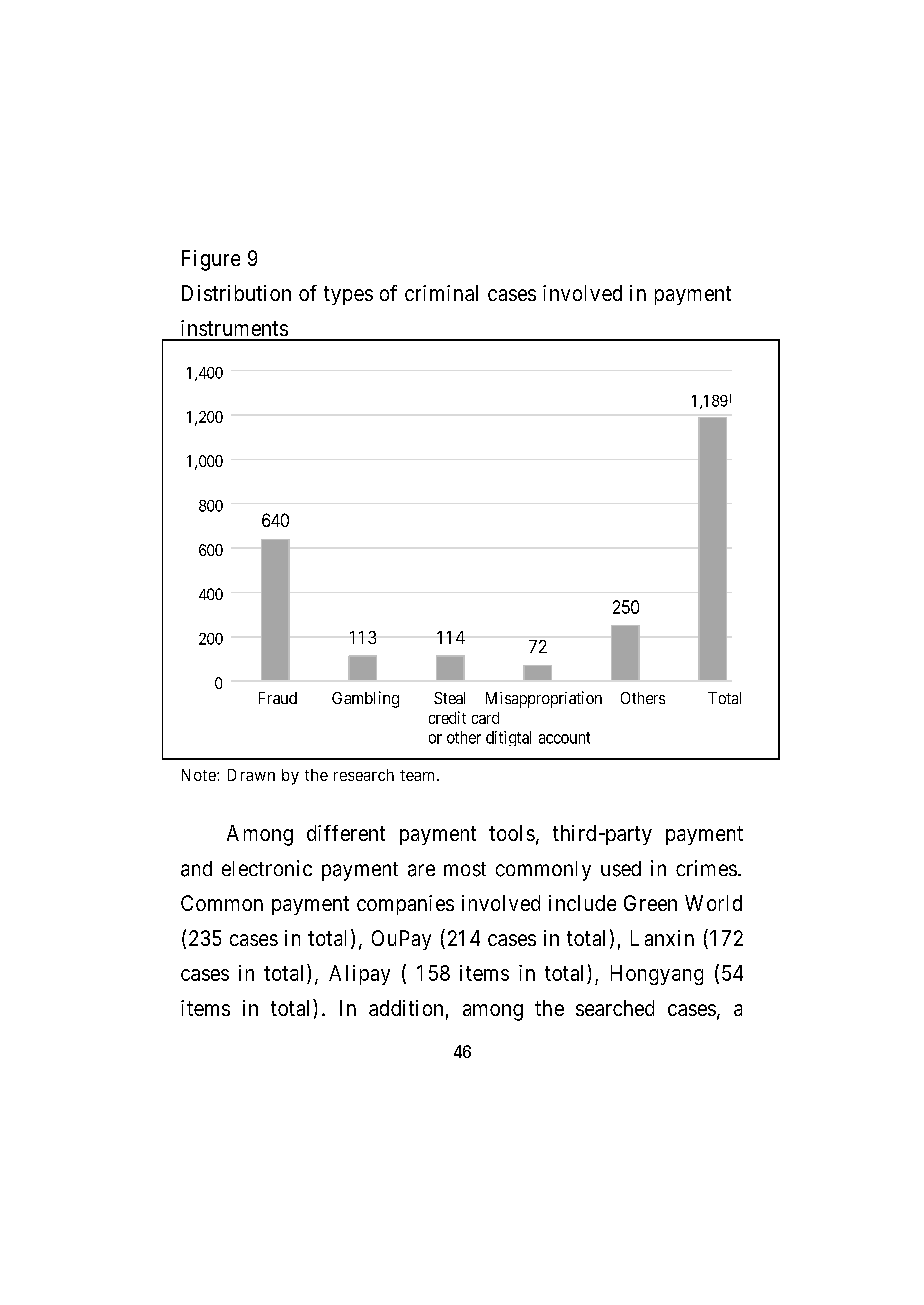 The width and height of the screenshot is (924, 1305). What do you see at coordinates (406, 1008) in the screenshot?
I see `addition` at bounding box center [406, 1008].
